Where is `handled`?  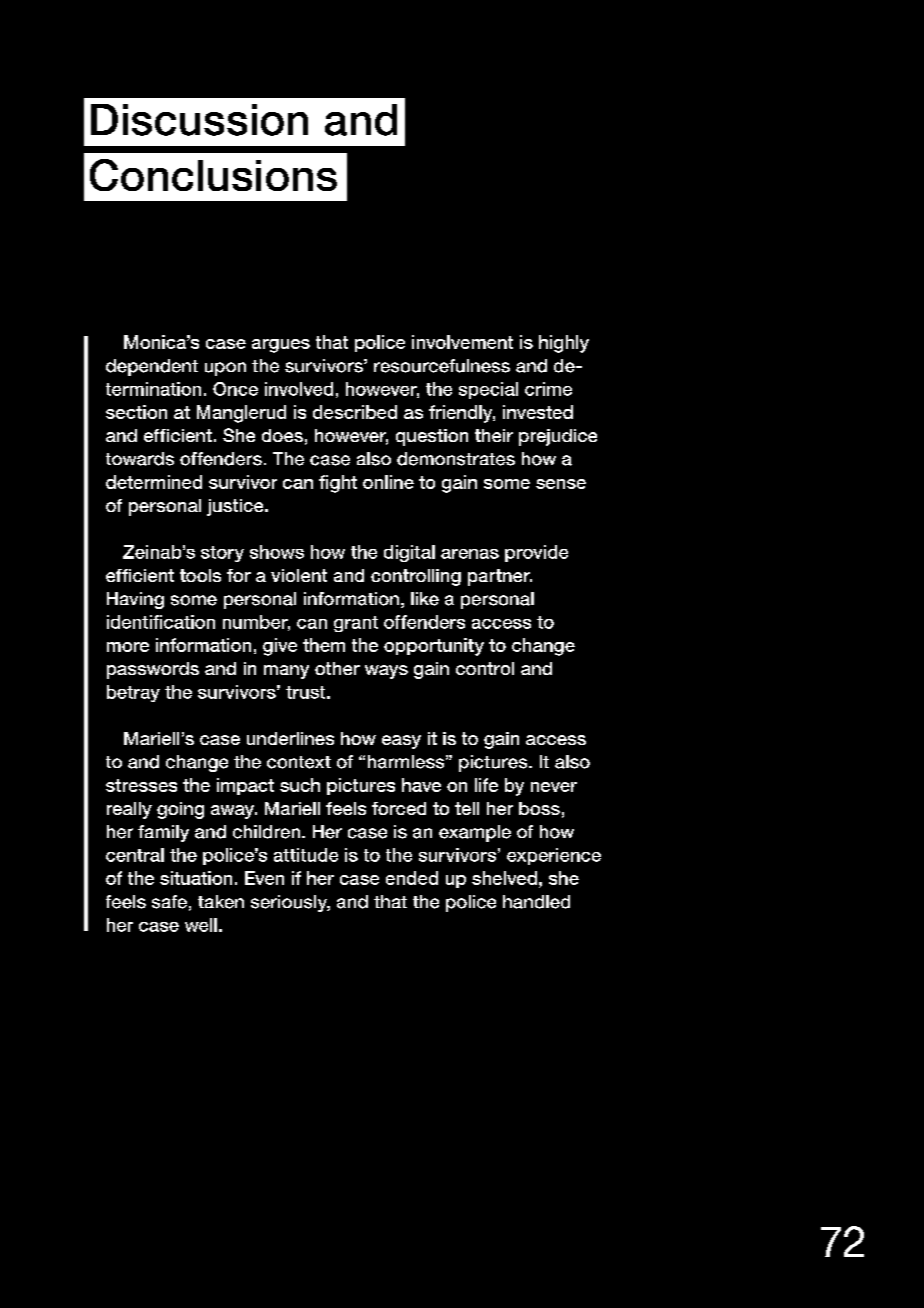 handled is located at coordinates (536, 902).
